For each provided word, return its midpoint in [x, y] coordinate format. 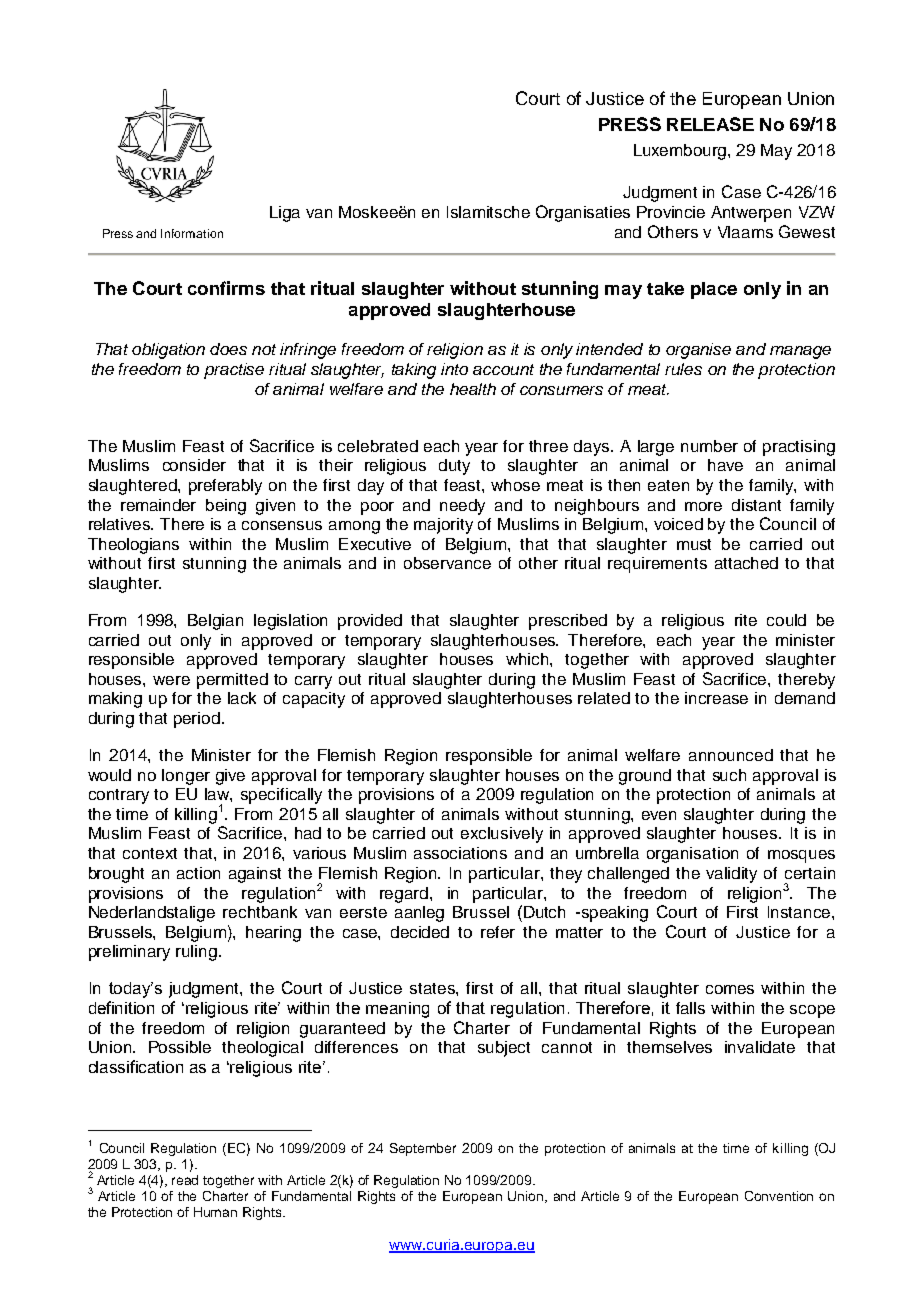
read [185, 1180]
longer [186, 777]
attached [746, 563]
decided [420, 932]
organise [698, 351]
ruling [196, 953]
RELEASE [710, 124]
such [729, 775]
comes [730, 989]
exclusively [502, 835]
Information [192, 233]
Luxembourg [681, 152]
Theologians [133, 546]
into [454, 369]
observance [447, 563]
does [228, 349]
